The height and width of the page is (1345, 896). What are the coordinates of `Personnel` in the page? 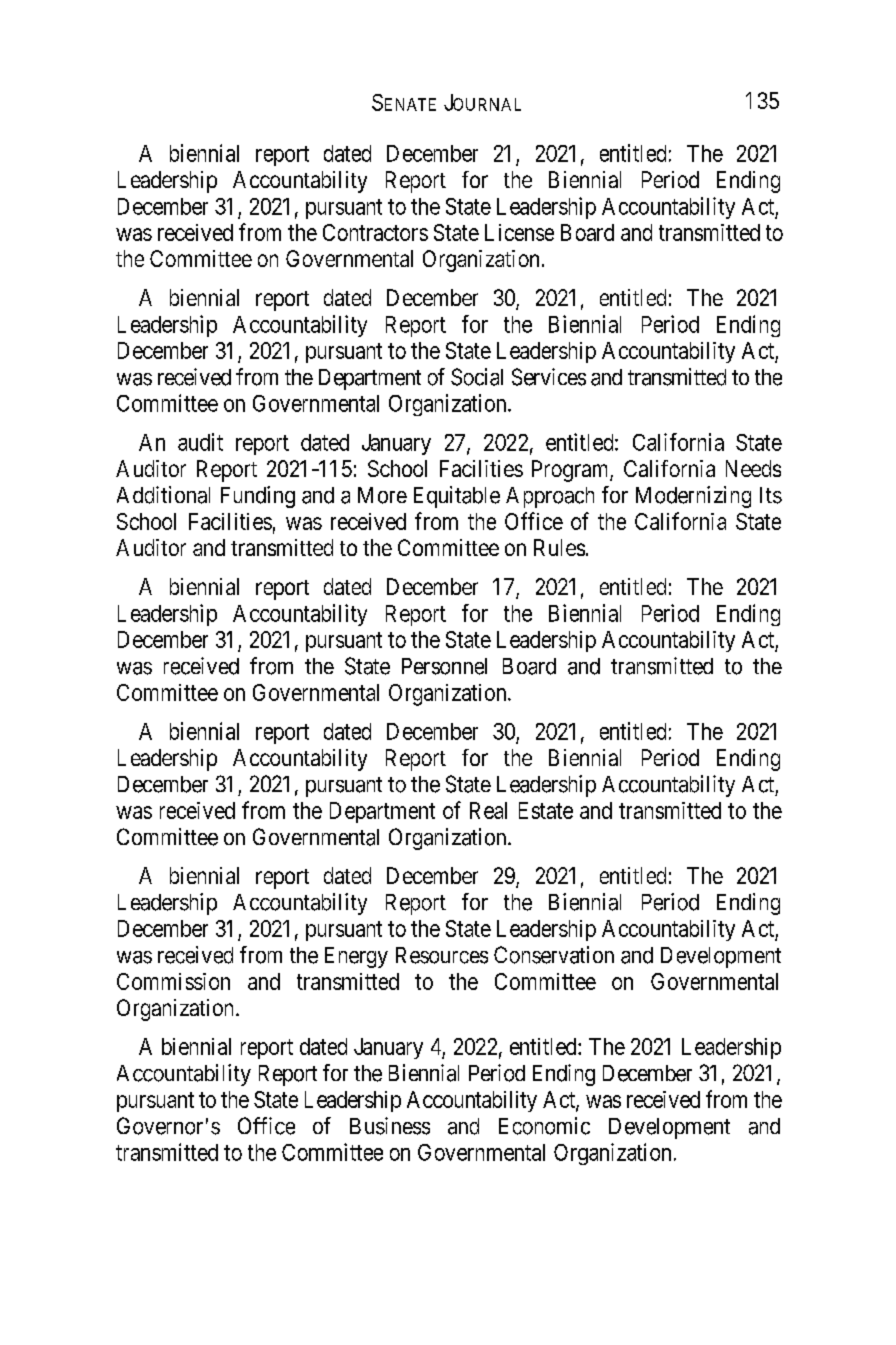 It's located at (444, 666).
